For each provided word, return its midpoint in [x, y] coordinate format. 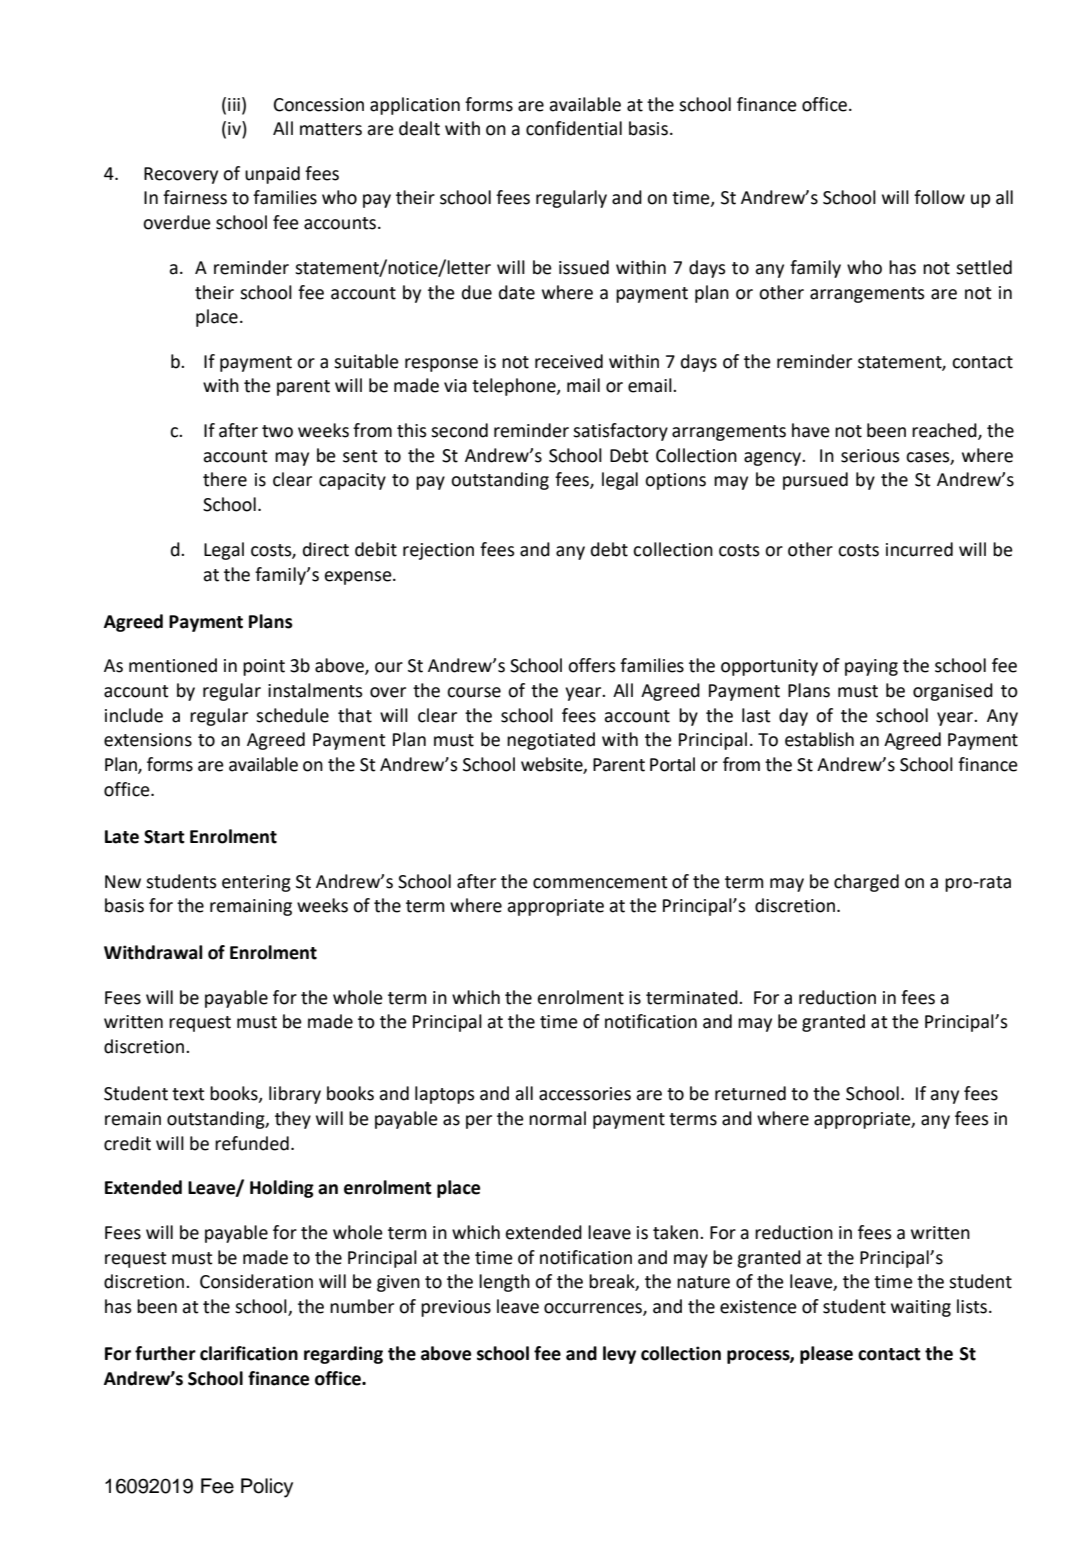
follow [939, 197]
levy [619, 1355]
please [826, 1355]
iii [234, 104]
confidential [574, 128]
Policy [267, 1488]
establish [819, 739]
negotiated [551, 741]
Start [164, 837]
